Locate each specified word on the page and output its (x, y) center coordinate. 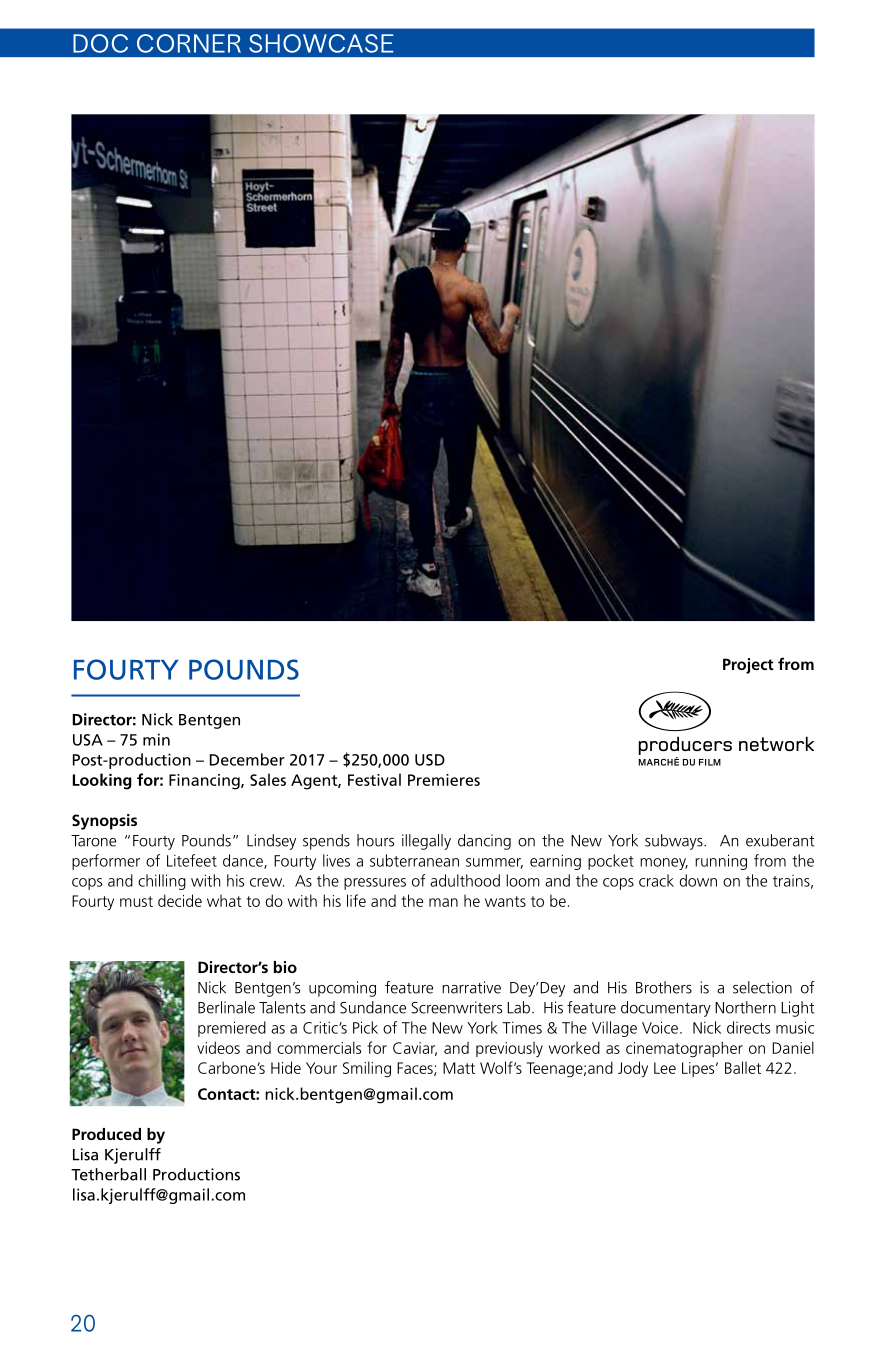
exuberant (780, 840)
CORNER (189, 43)
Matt (459, 1068)
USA (88, 740)
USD (430, 760)
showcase (321, 43)
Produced (106, 1134)
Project (748, 666)
